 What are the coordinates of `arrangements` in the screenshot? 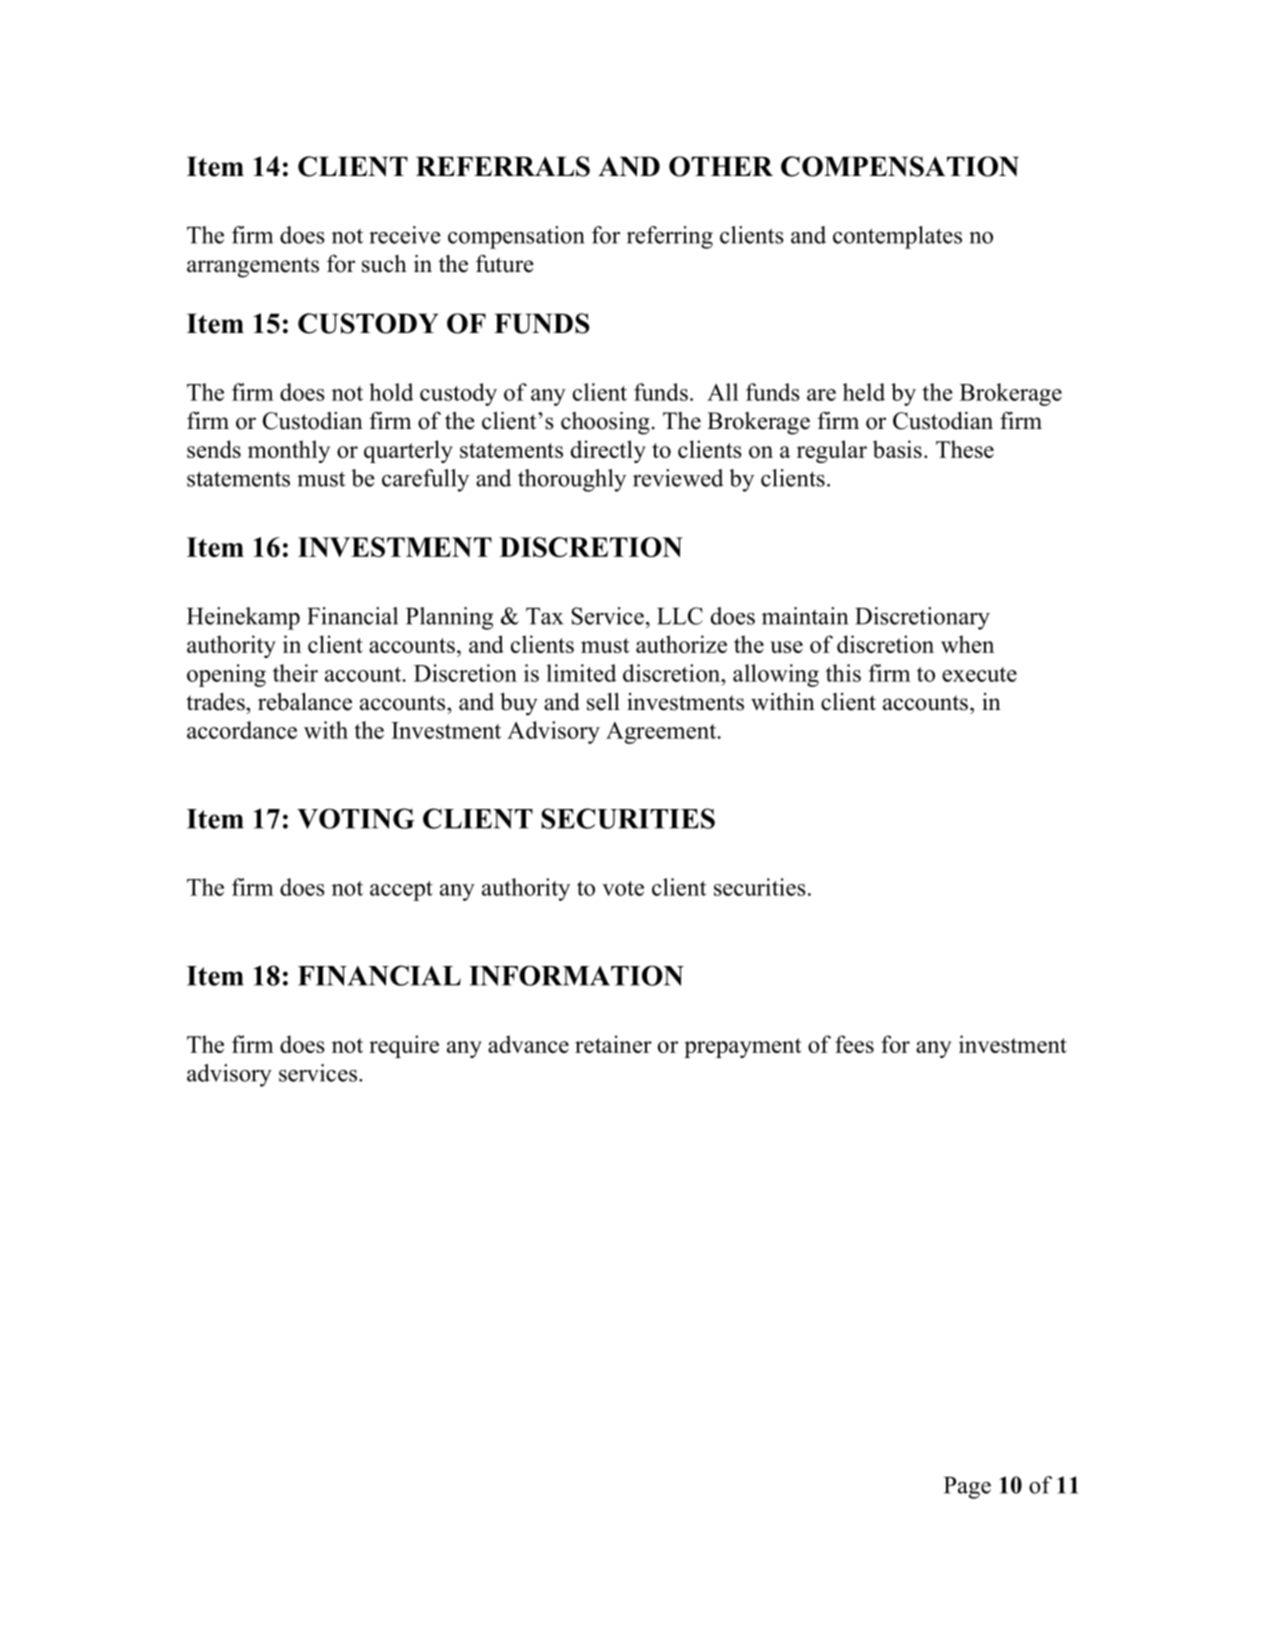 It's located at (253, 267).
